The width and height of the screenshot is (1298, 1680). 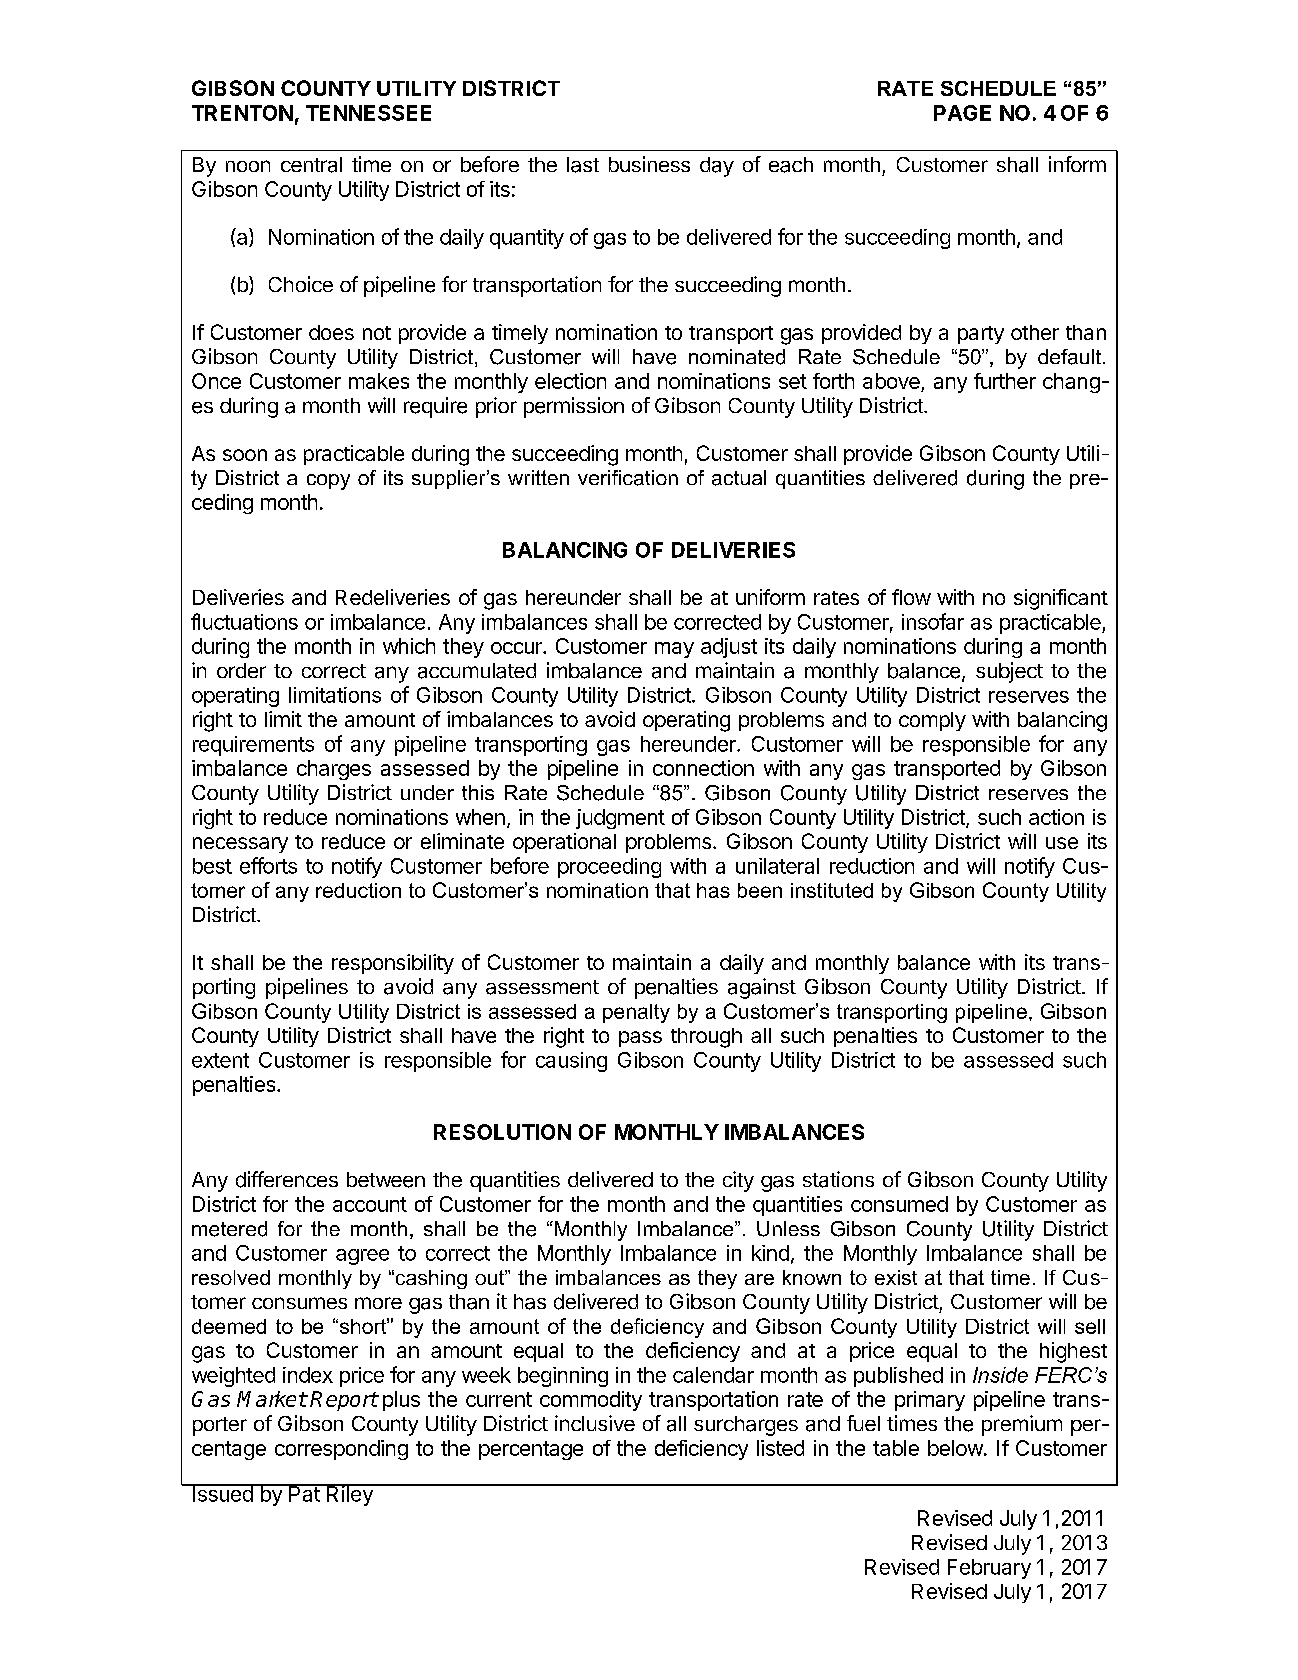 What do you see at coordinates (1062, 843) in the screenshot?
I see `use` at bounding box center [1062, 843].
